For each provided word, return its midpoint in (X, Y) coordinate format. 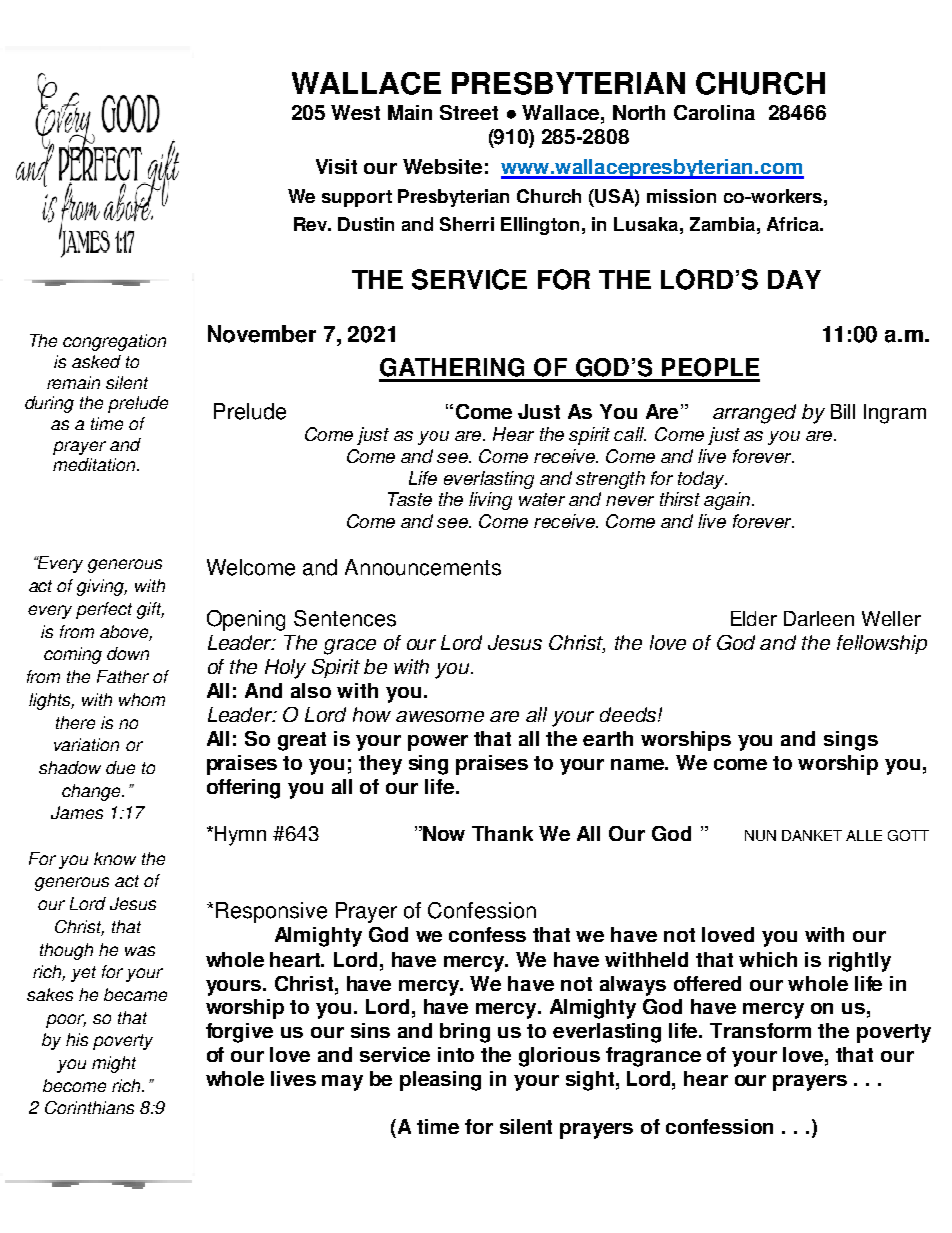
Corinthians (89, 1107)
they (380, 765)
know (115, 858)
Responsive (271, 912)
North (639, 112)
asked (96, 361)
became (135, 994)
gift (150, 610)
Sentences (345, 618)
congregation (114, 342)
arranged (754, 414)
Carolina (714, 112)
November (262, 334)
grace (350, 647)
